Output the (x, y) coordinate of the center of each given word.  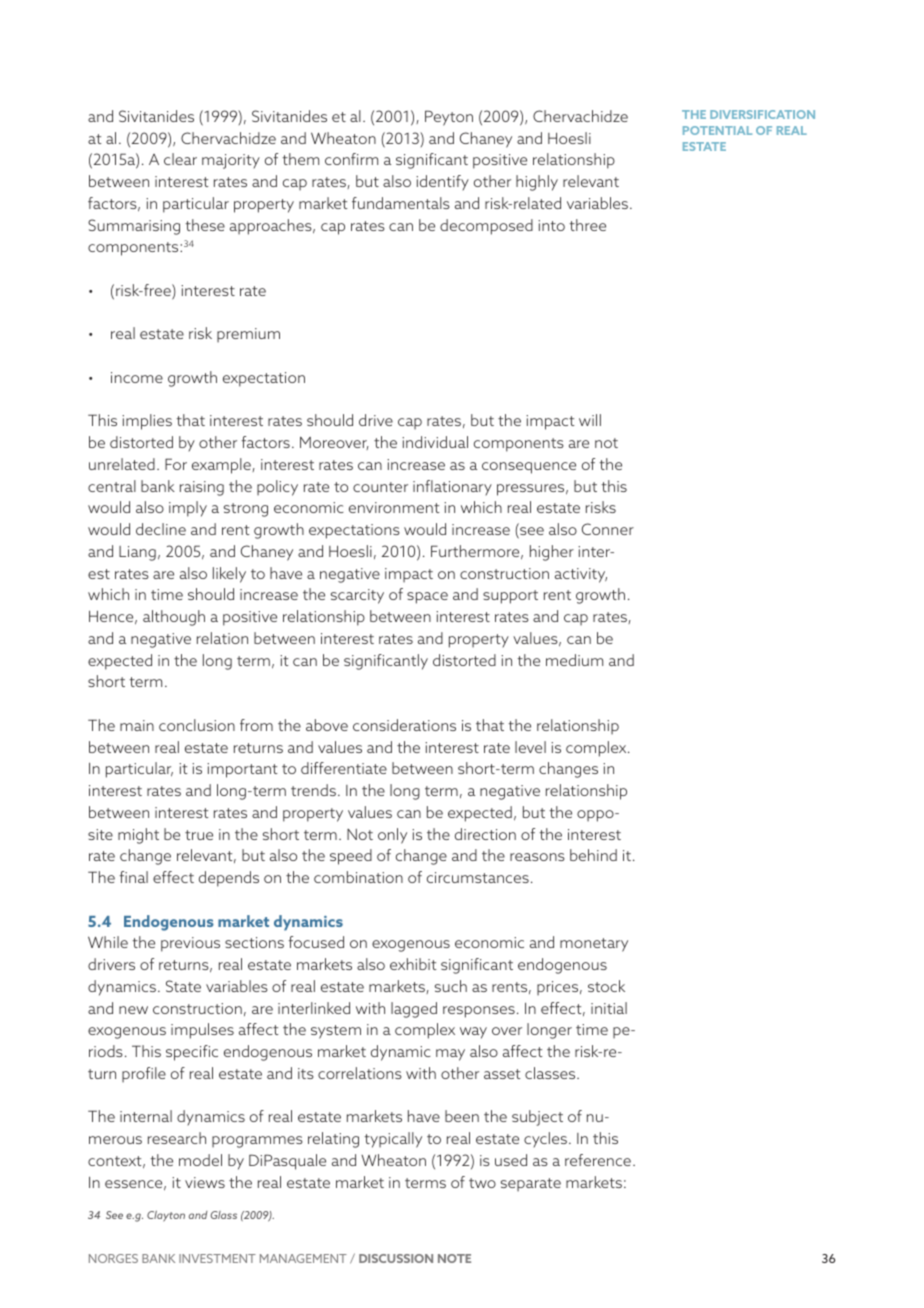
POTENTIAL (717, 130)
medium (574, 660)
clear (180, 159)
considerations (404, 725)
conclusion (197, 725)
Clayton (166, 1216)
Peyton (449, 118)
